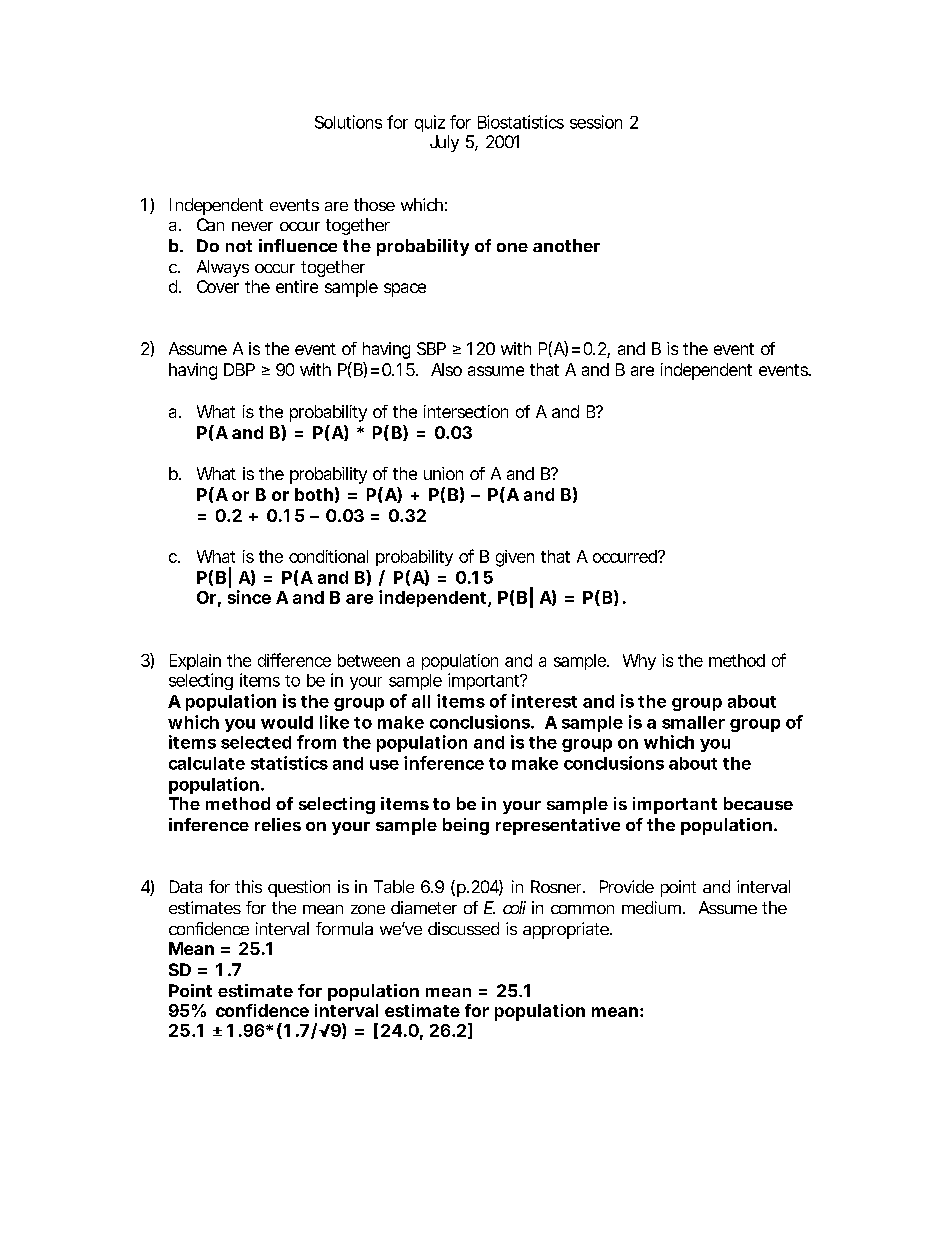 The image size is (952, 1233). I want to click on given, so click(515, 558).
